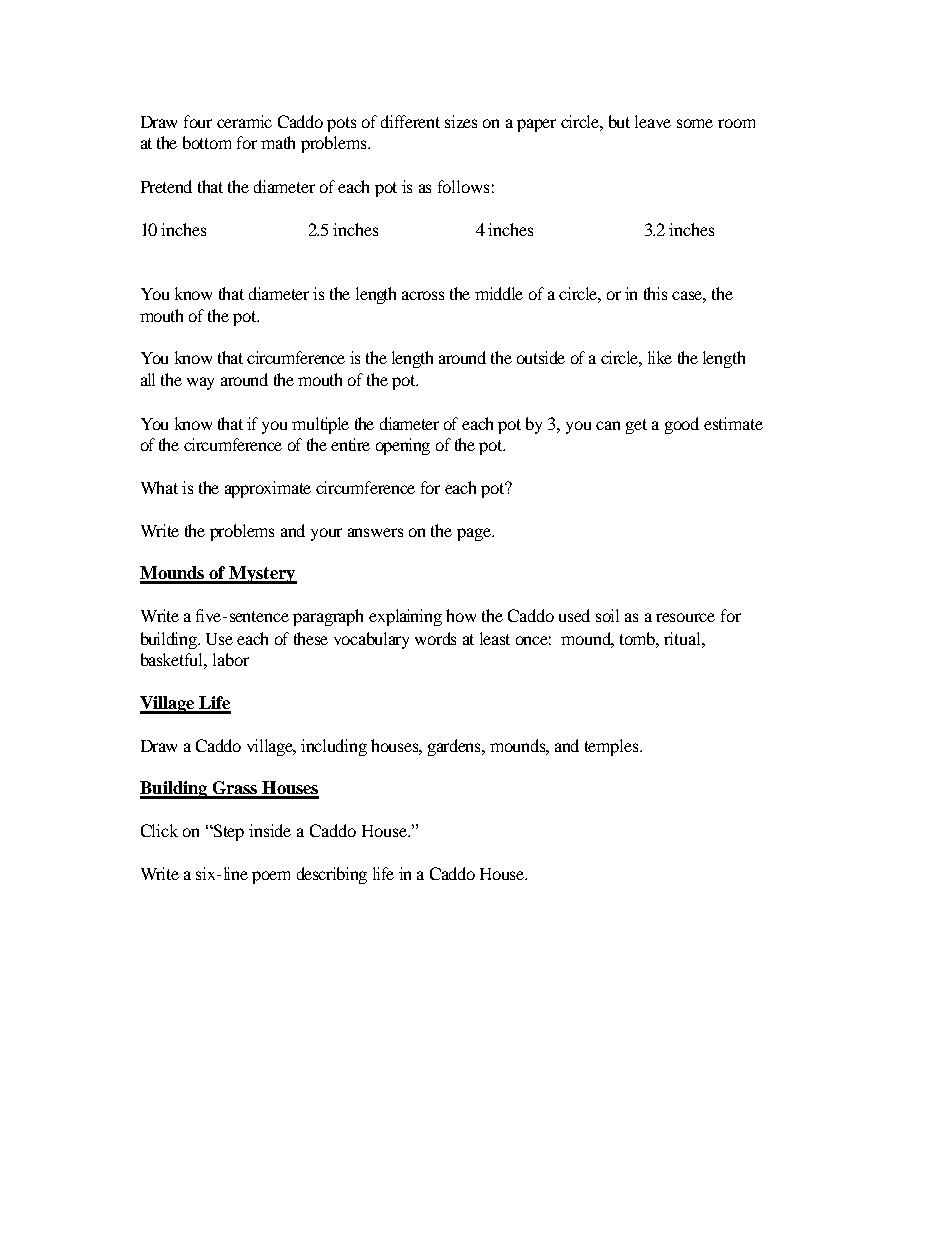 The height and width of the page is (1233, 952). I want to click on Step, so click(228, 832).
